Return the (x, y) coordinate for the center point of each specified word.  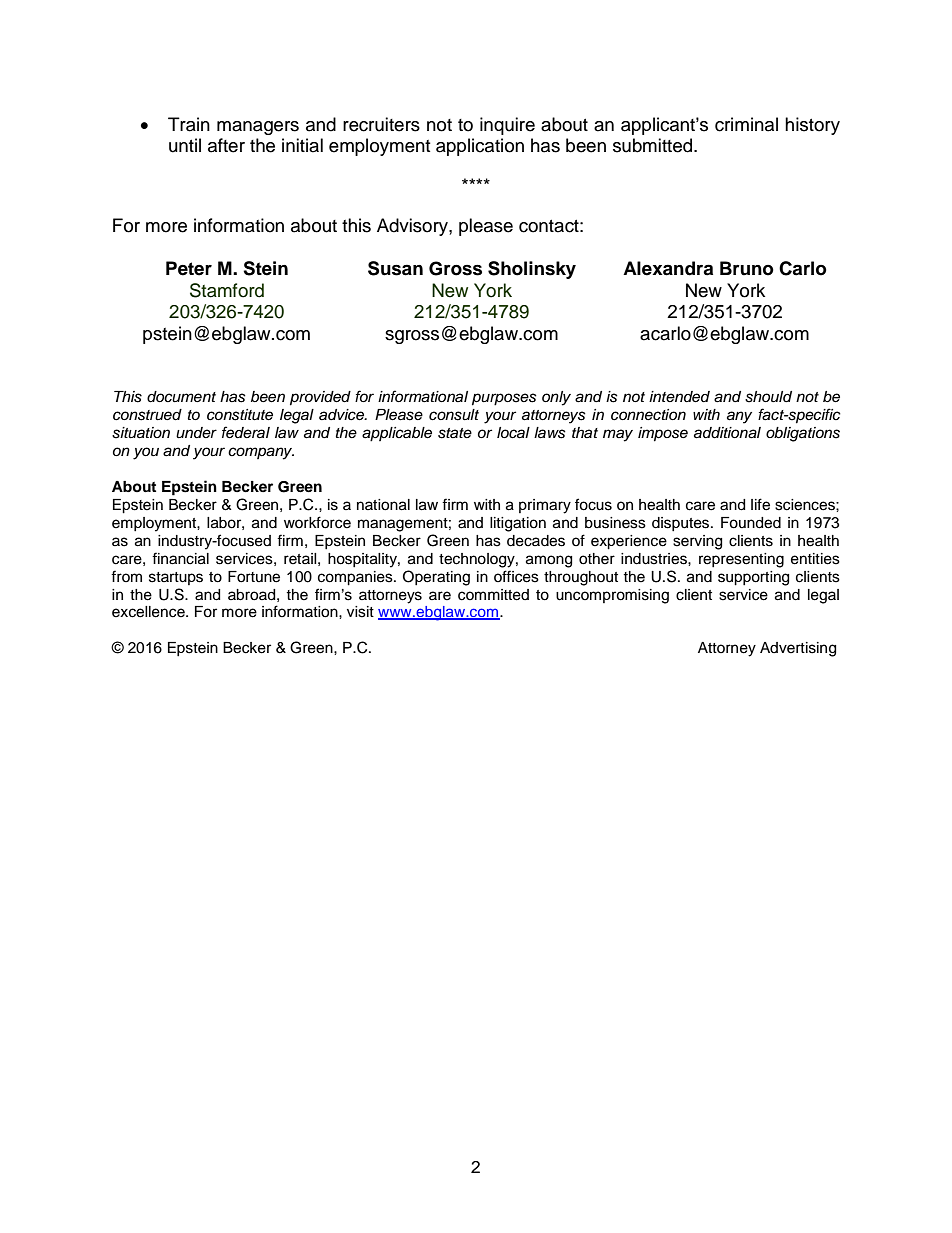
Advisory (413, 227)
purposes (504, 399)
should (768, 397)
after (226, 145)
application (480, 147)
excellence (149, 612)
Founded (751, 523)
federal (246, 432)
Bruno (747, 268)
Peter (189, 268)
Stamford (227, 290)
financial (180, 558)
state (455, 433)
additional (727, 433)
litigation (518, 524)
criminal (746, 124)
